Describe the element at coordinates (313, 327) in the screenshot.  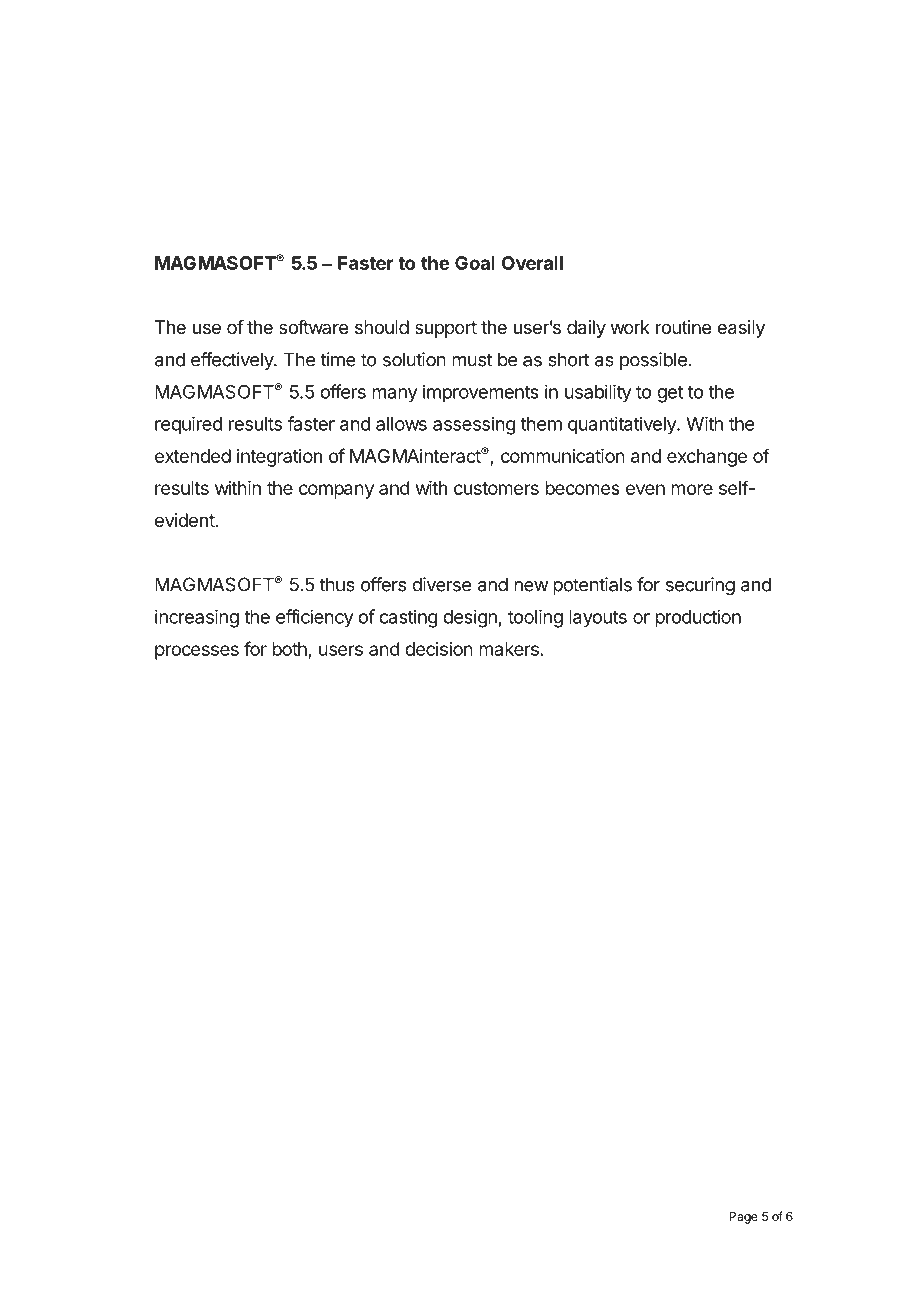
I see `software` at that location.
